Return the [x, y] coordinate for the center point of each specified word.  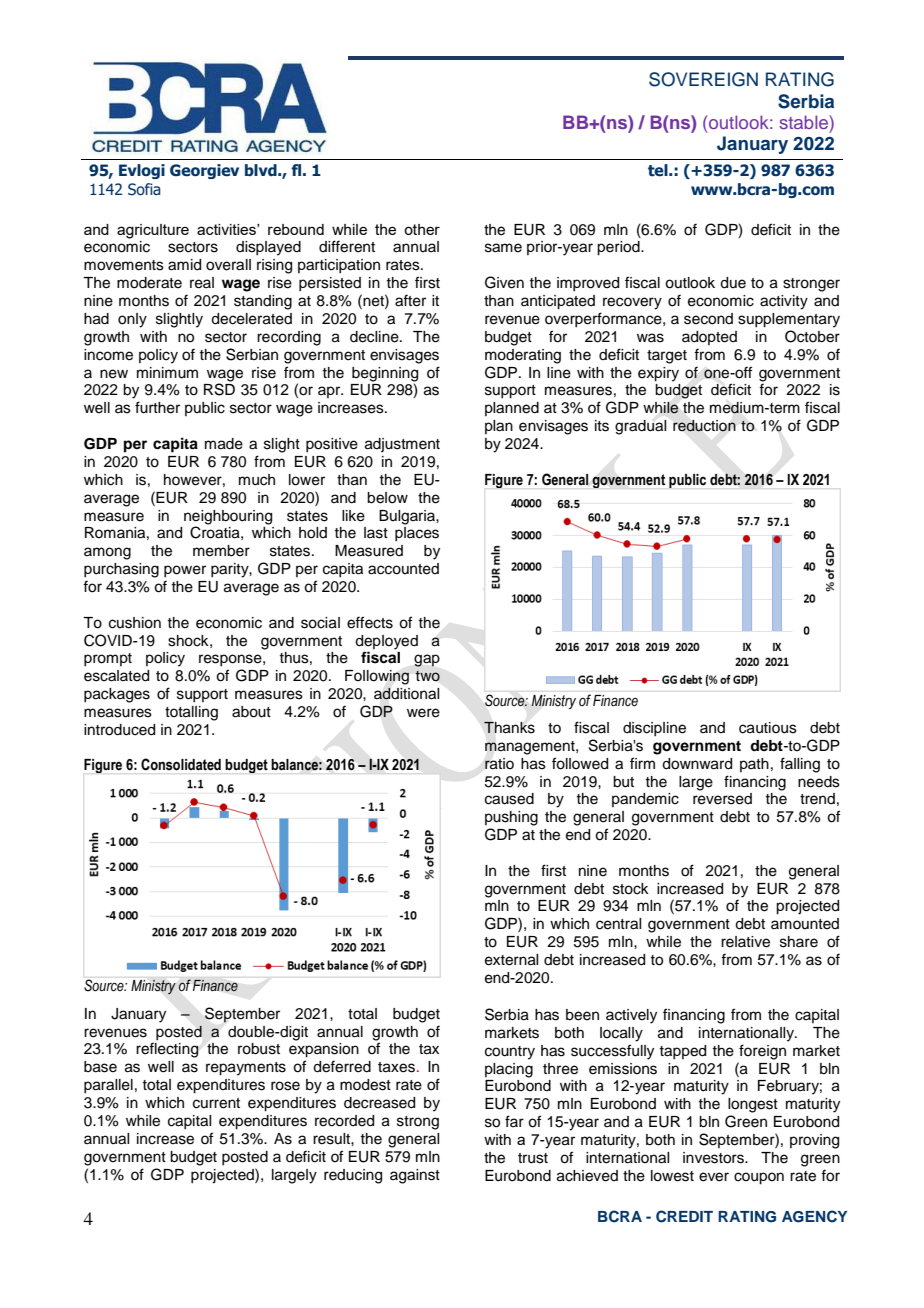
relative [745, 942]
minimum [167, 373]
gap [427, 660]
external [511, 960]
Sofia [144, 189]
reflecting [167, 1050]
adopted [709, 338]
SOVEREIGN [703, 79]
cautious [768, 728]
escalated [116, 676]
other [422, 229]
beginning [385, 374]
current [216, 1103]
